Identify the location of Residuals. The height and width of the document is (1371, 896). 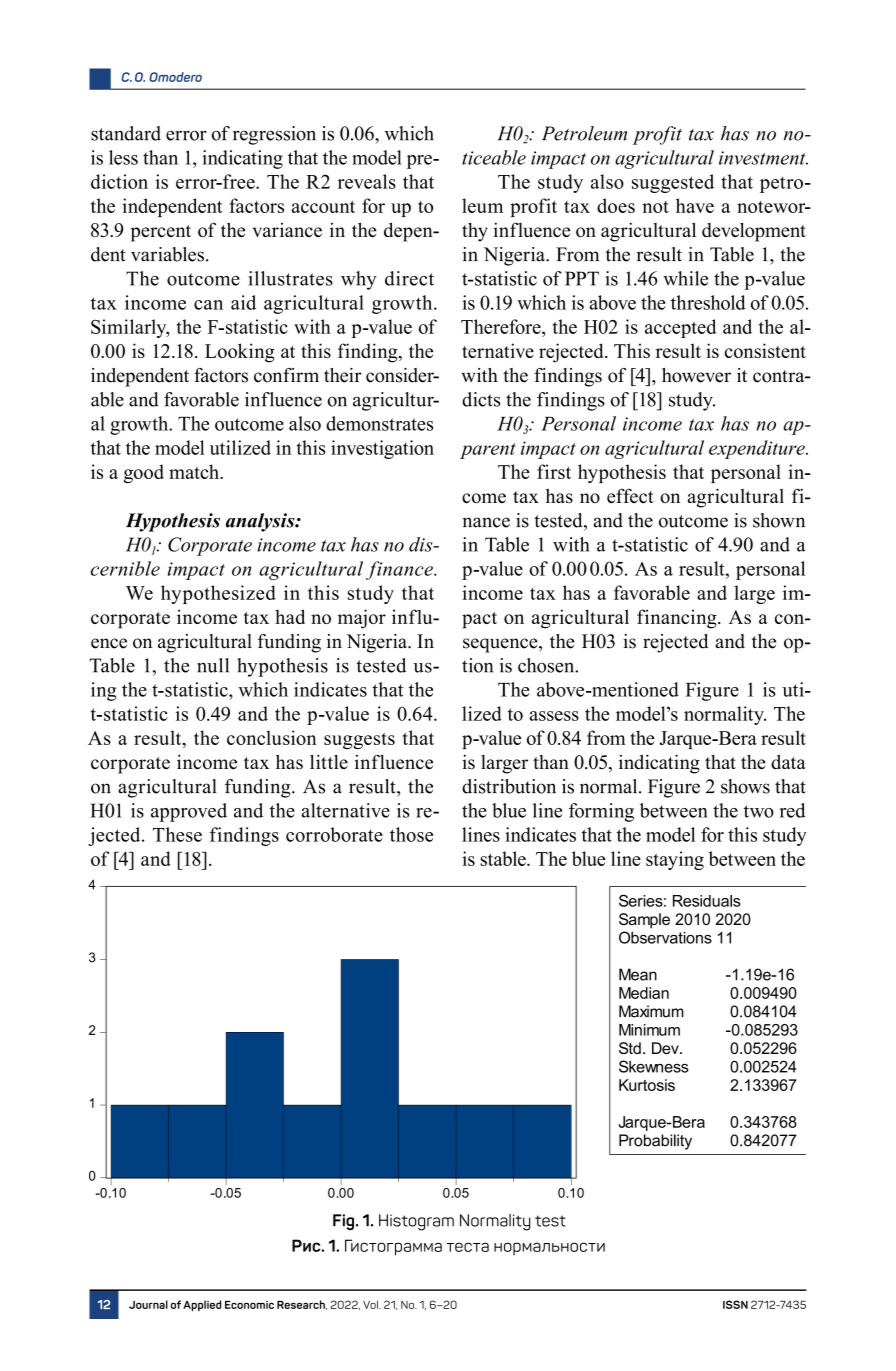
(707, 901).
